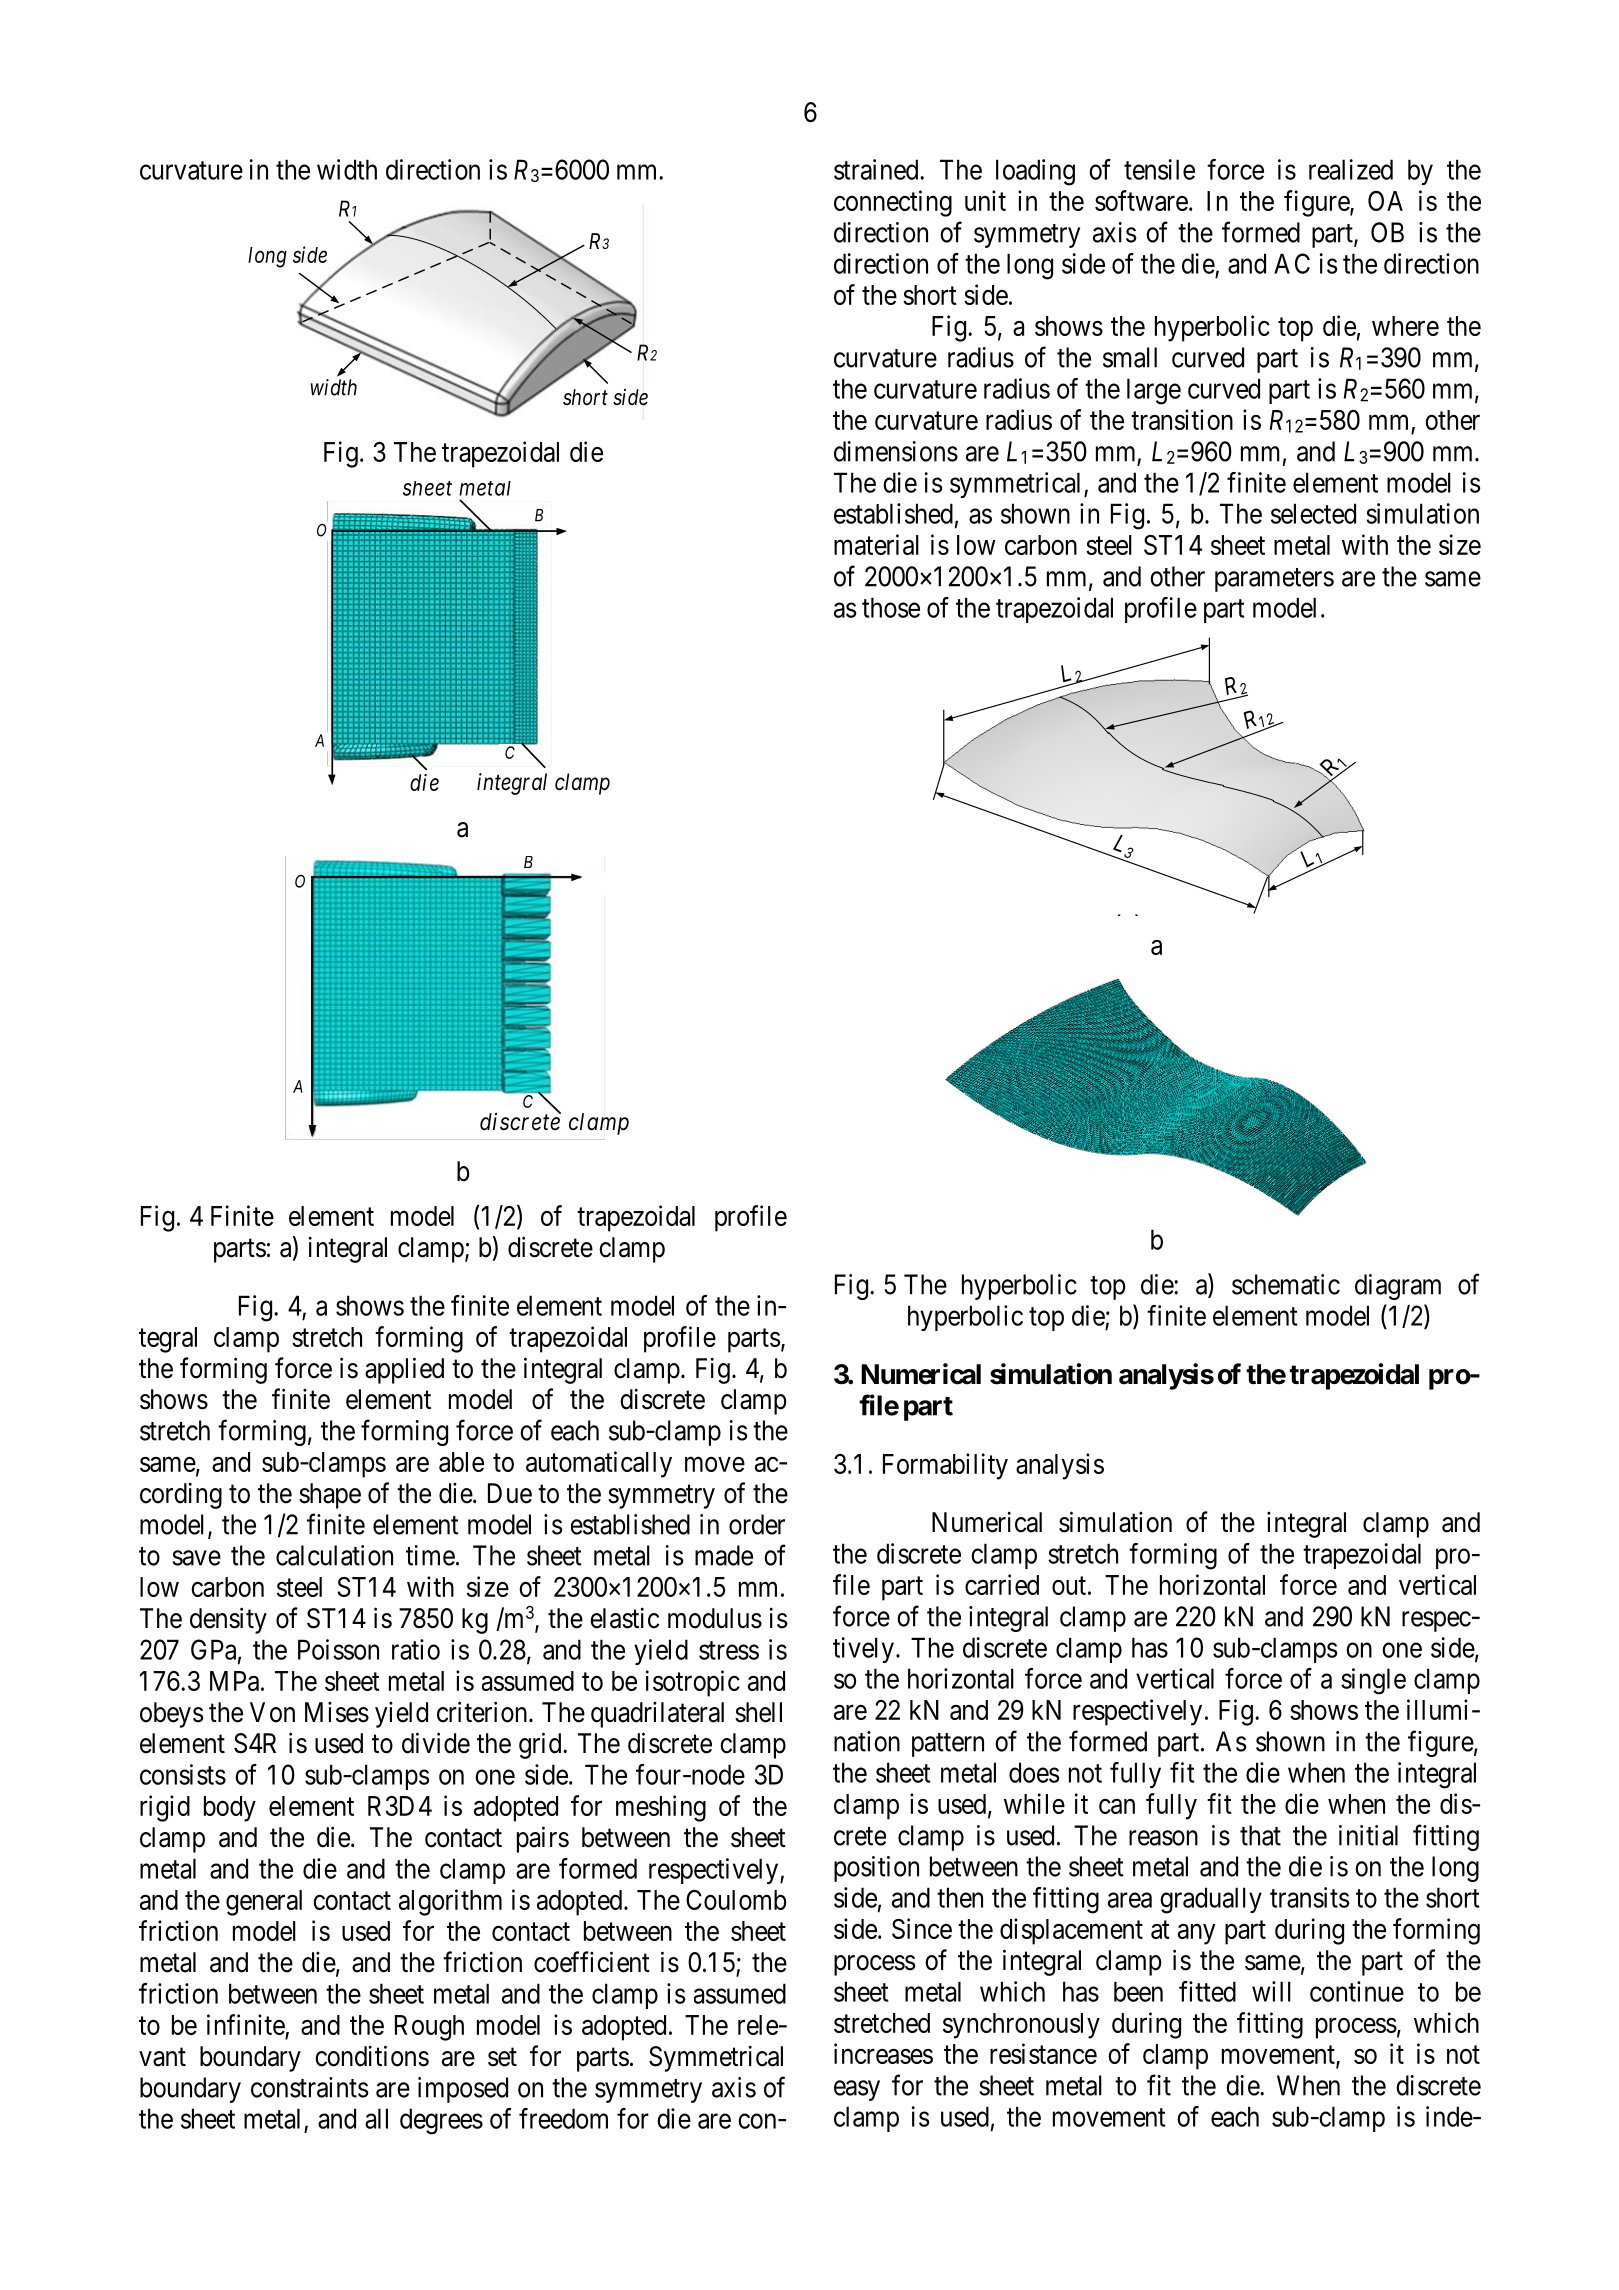 The height and width of the page is (2290, 1619). I want to click on Formability, so click(945, 1466).
